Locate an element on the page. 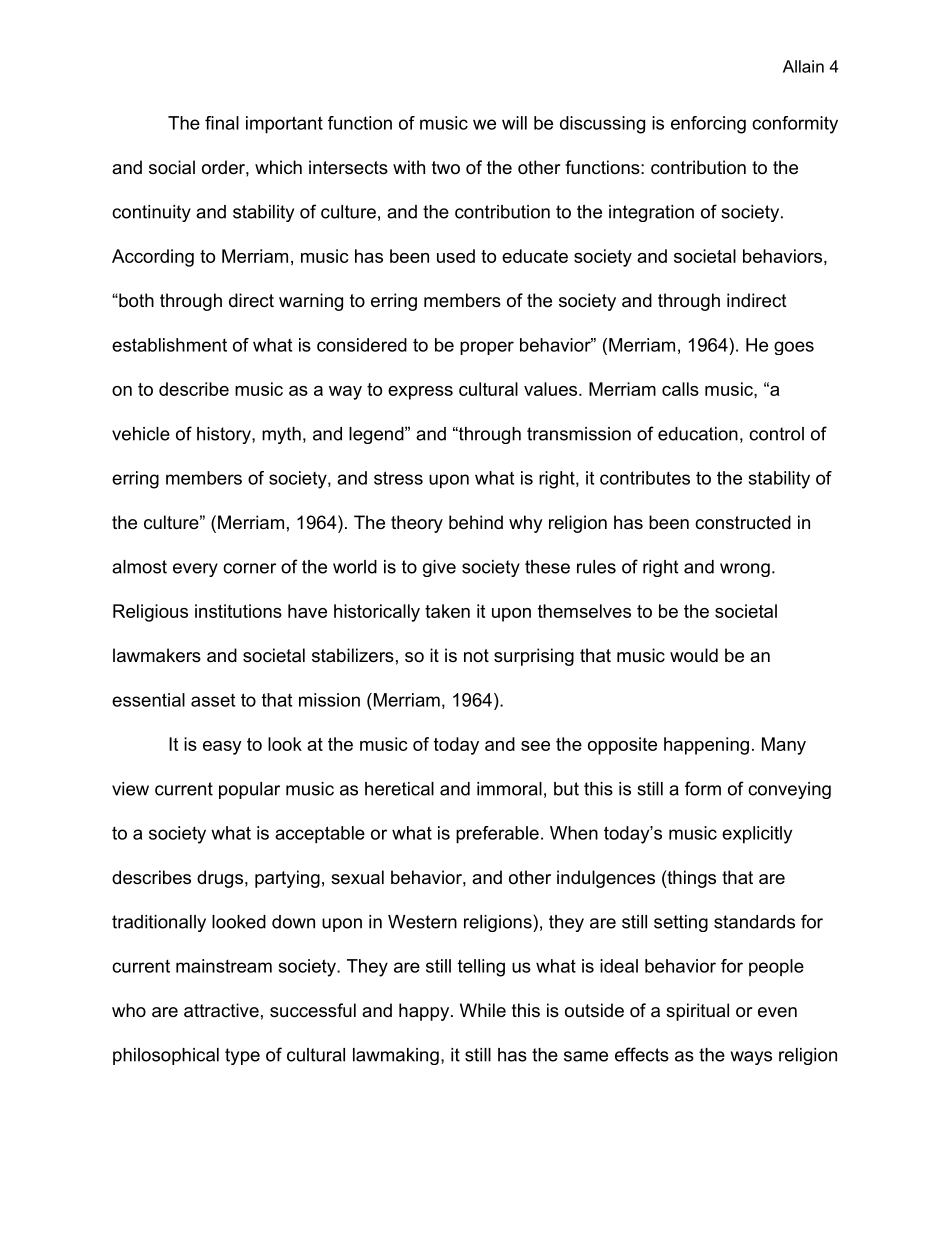 Image resolution: width=952 pixels, height=1233 pixels. will is located at coordinates (514, 123).
